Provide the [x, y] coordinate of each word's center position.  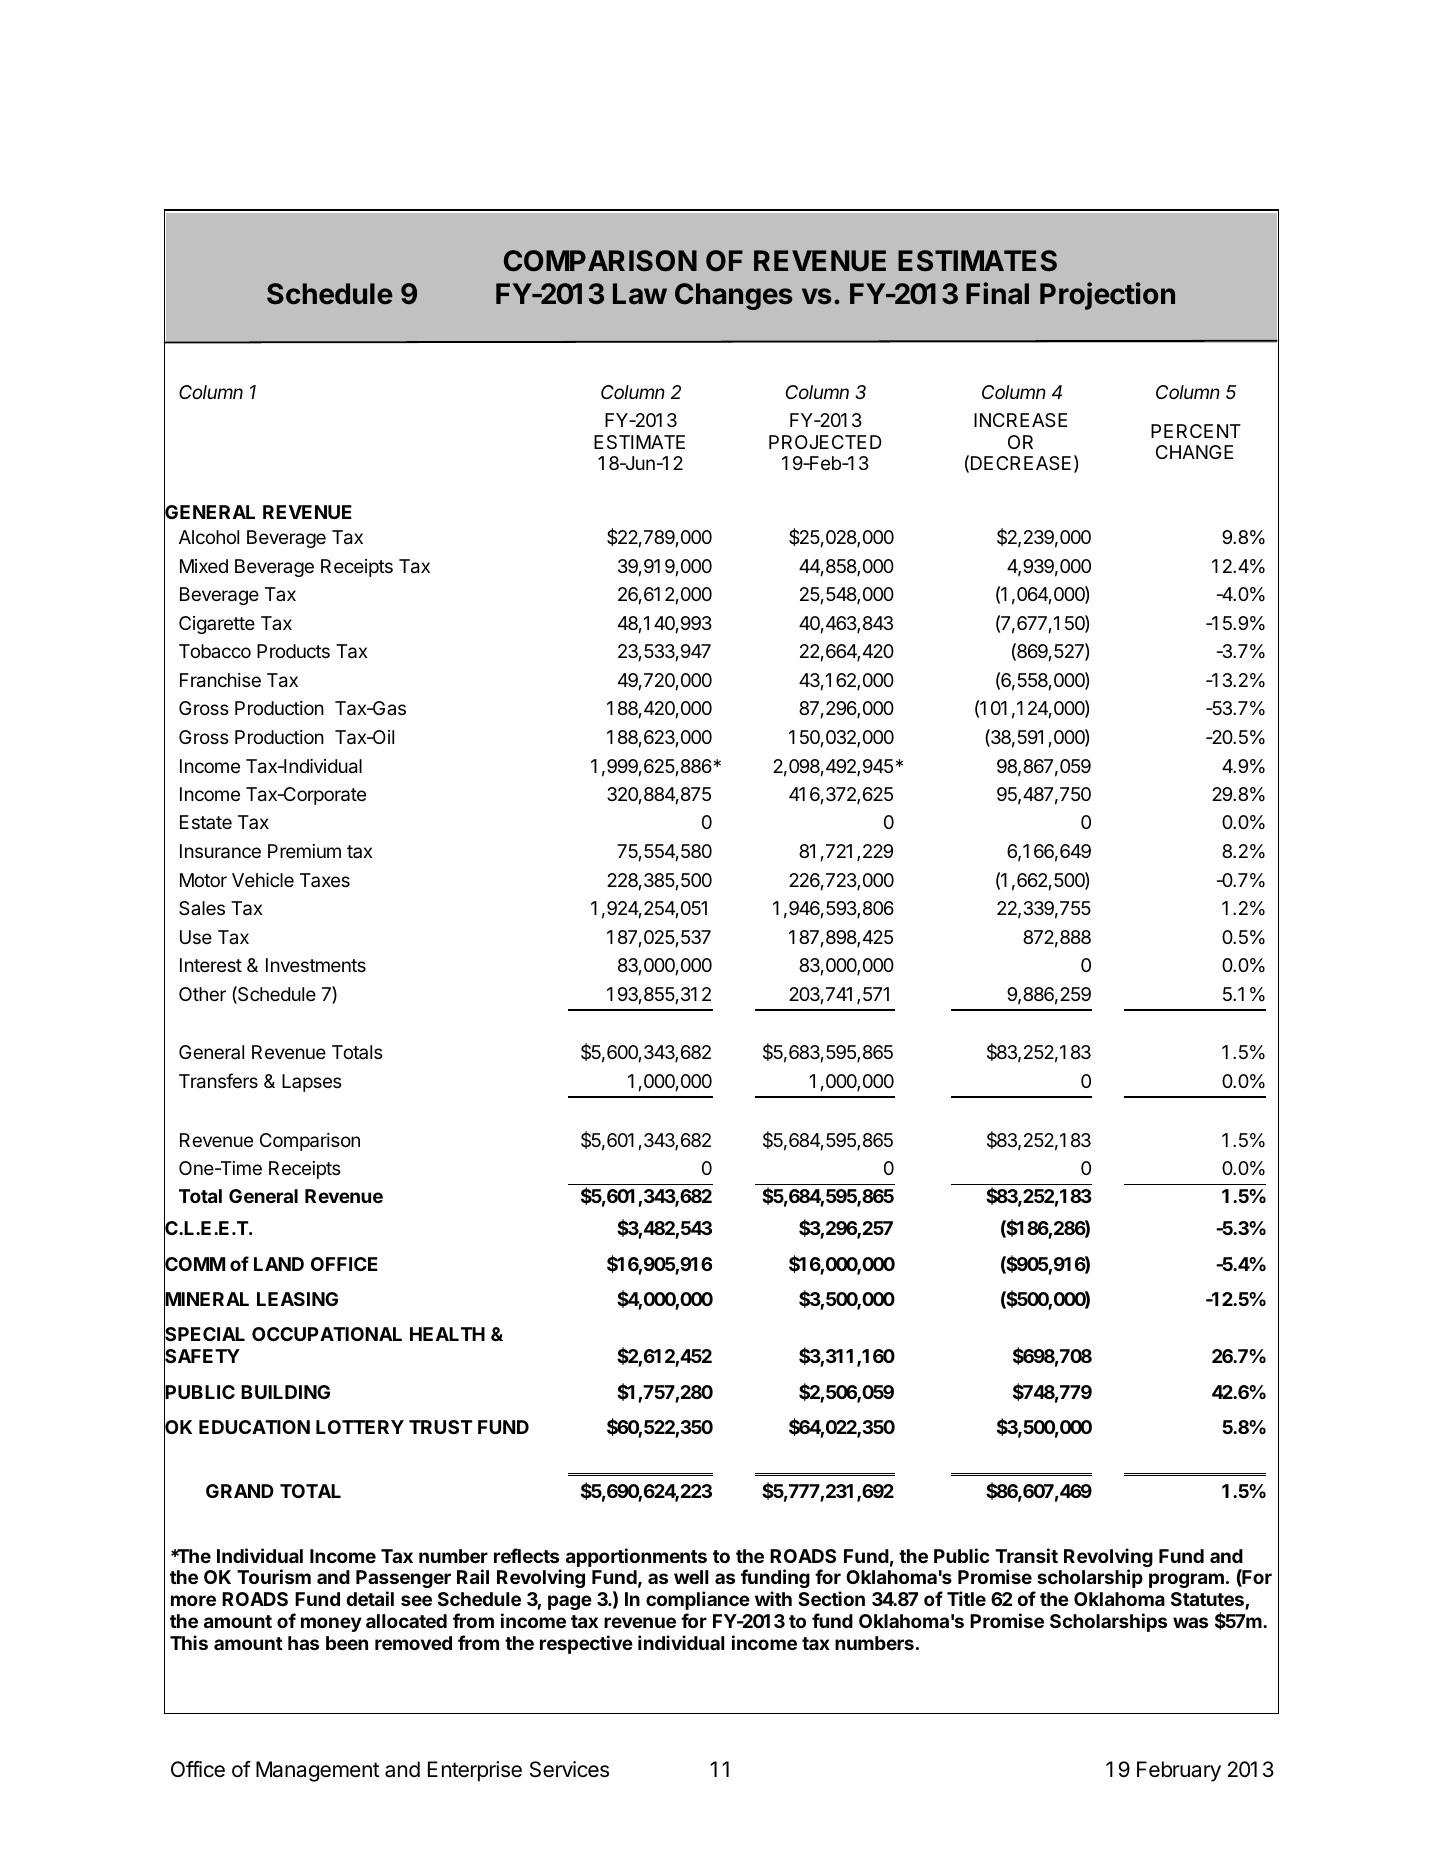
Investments [316, 965]
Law [640, 293]
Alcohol [209, 537]
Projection [1107, 296]
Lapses [312, 1083]
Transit [1026, 1555]
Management [317, 1771]
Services [569, 1769]
